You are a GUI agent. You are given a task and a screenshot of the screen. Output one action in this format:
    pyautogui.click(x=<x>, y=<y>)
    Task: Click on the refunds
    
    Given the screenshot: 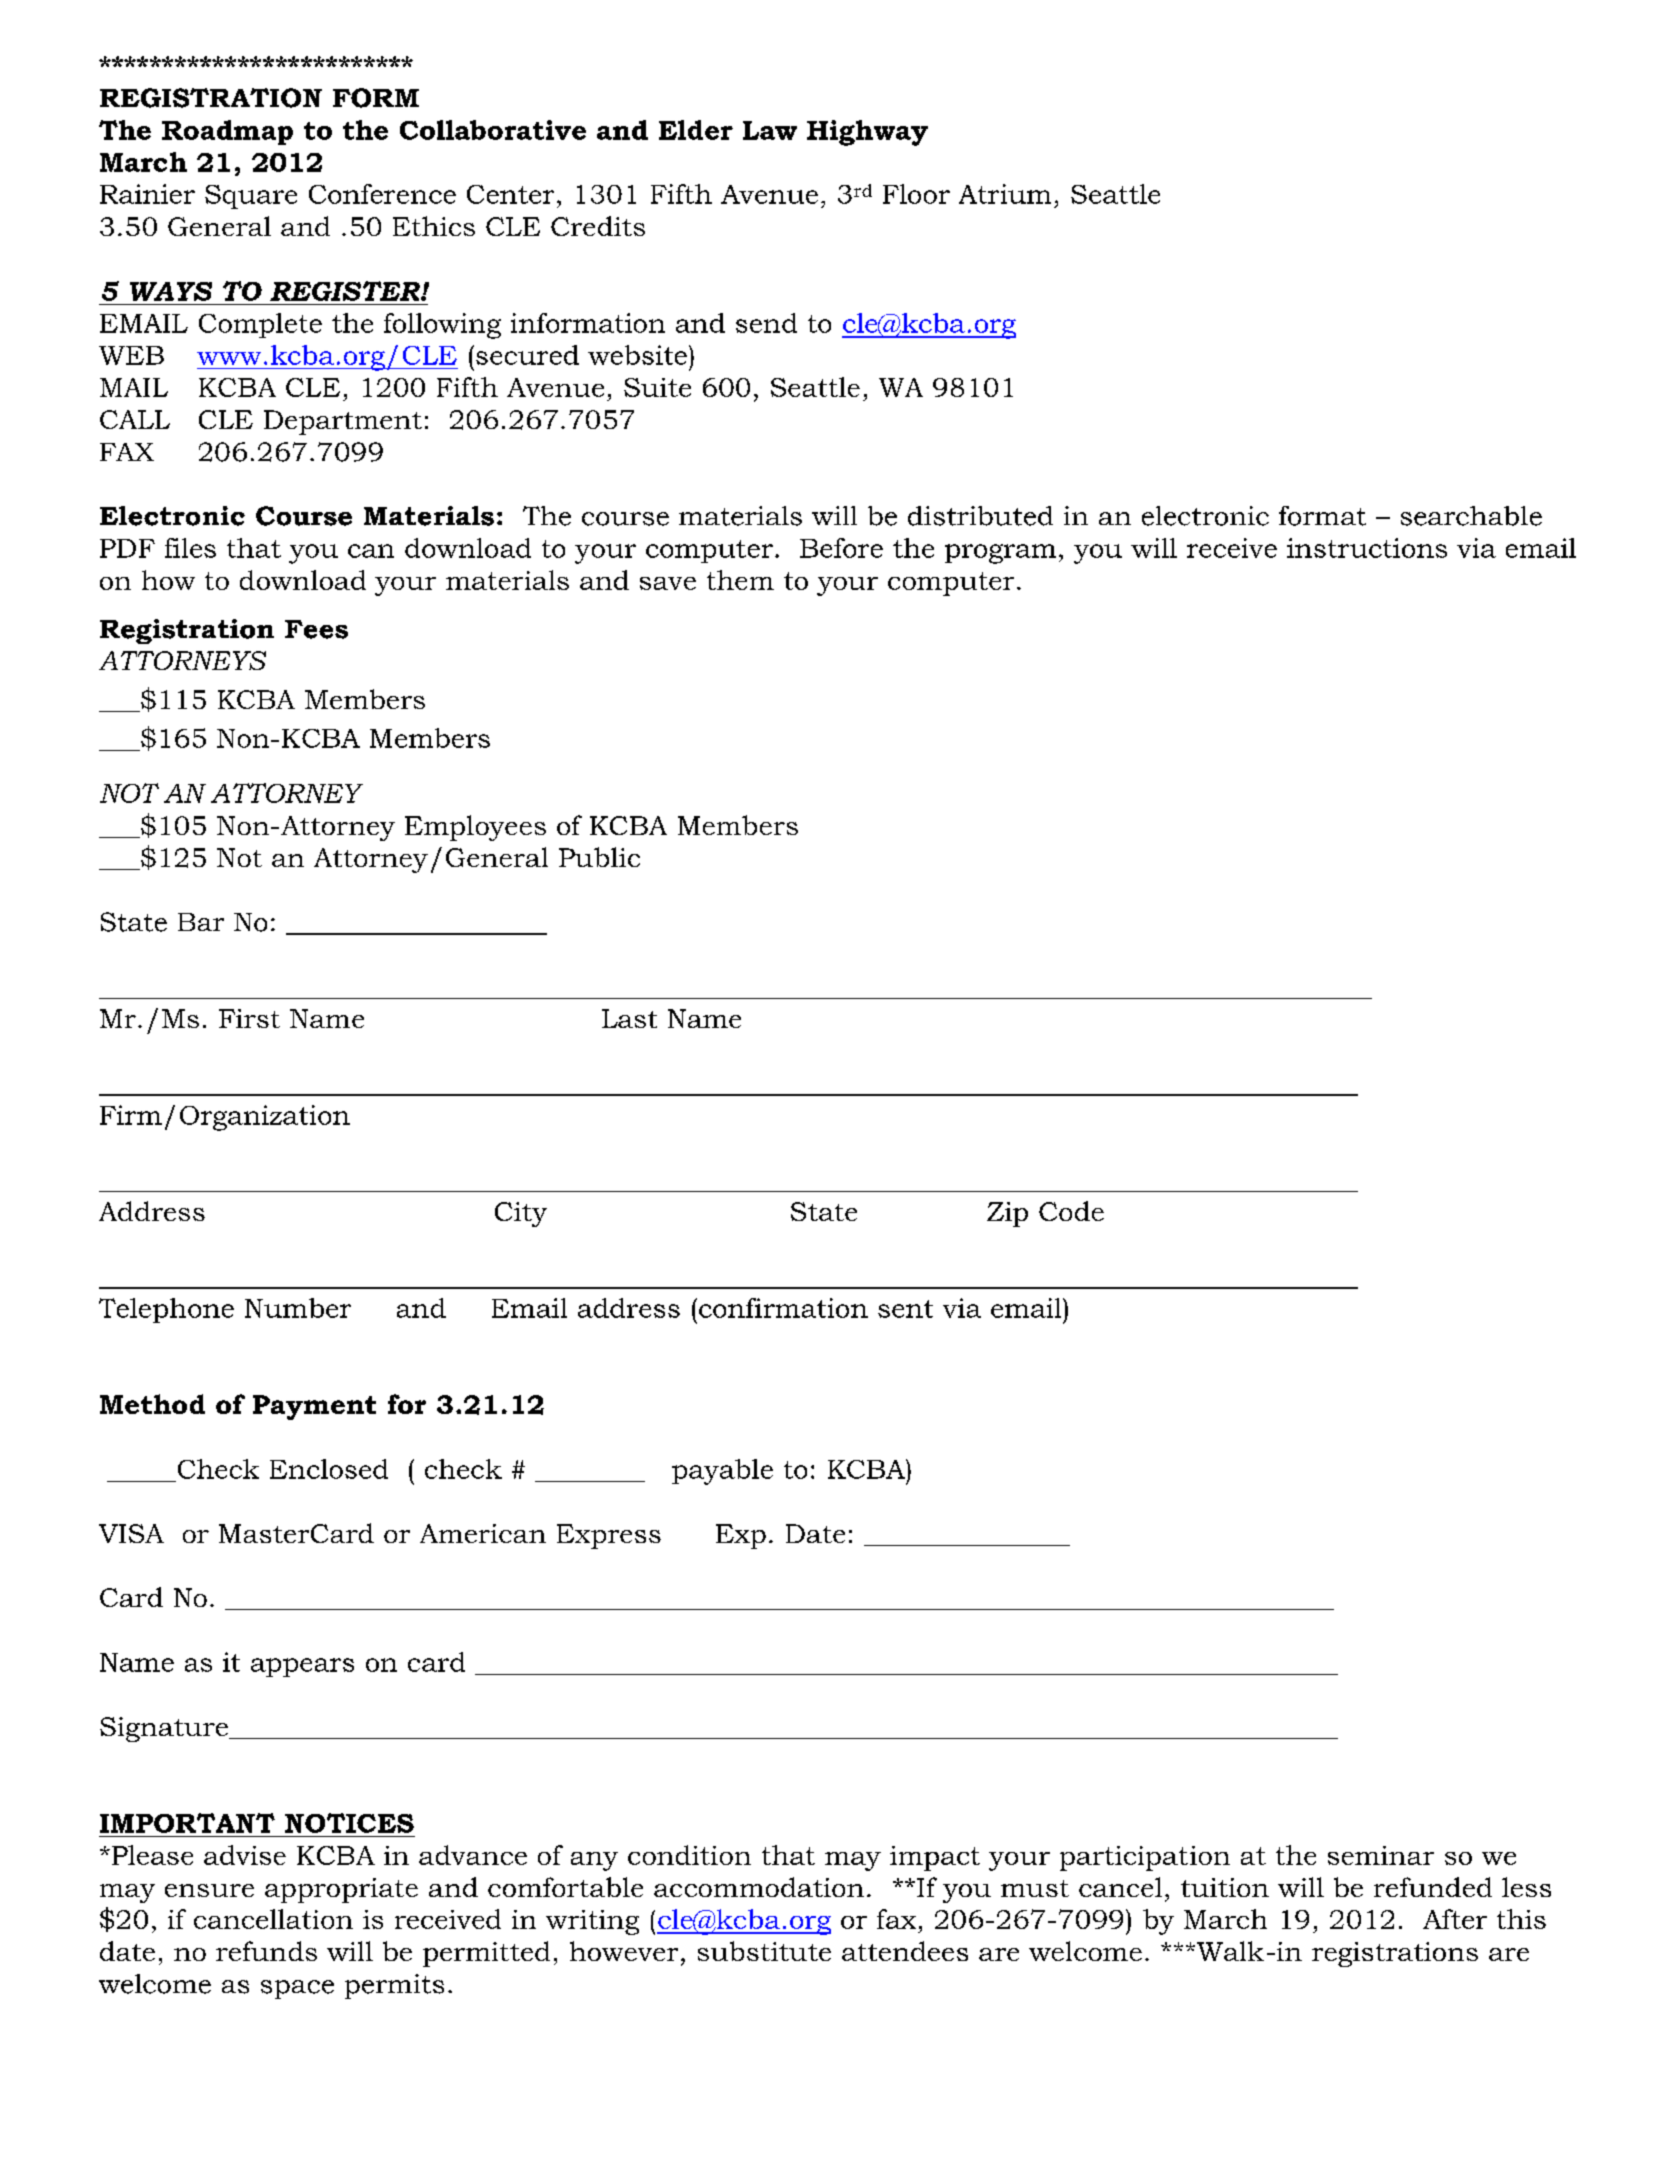 What is the action you would take?
    pyautogui.click(x=266, y=1951)
